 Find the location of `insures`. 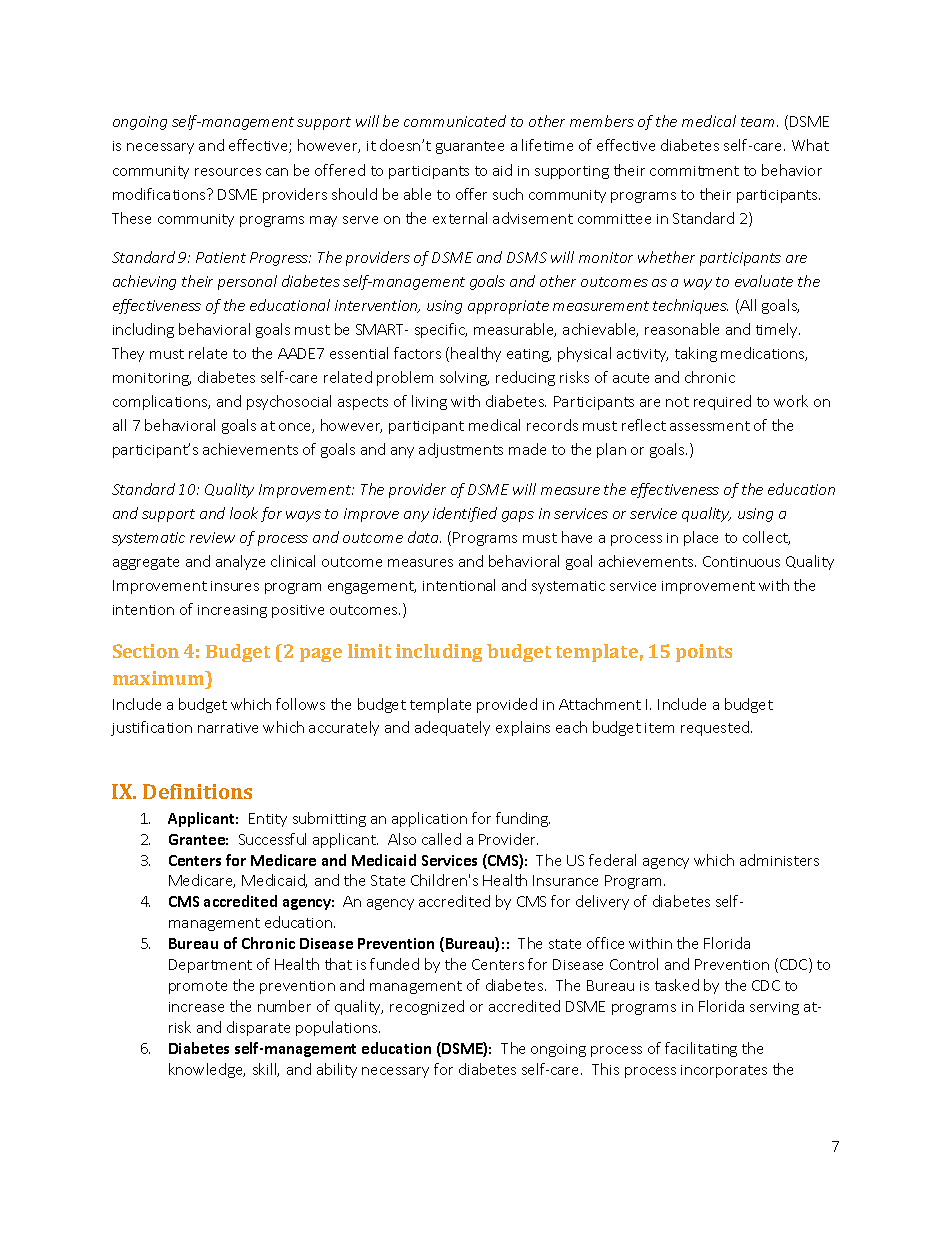

insures is located at coordinates (235, 586).
